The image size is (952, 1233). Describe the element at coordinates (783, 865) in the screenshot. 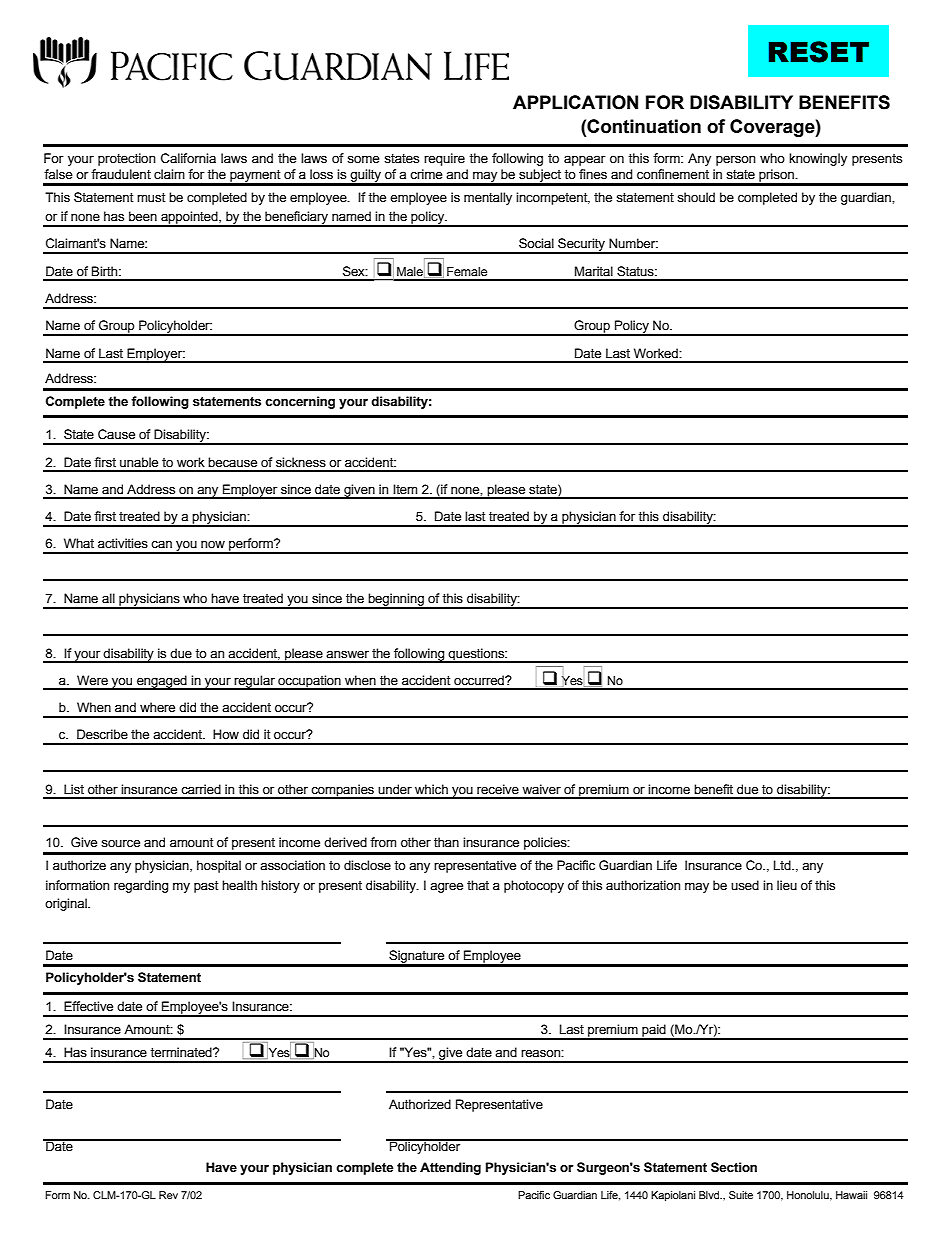

I see `Ltd` at that location.
